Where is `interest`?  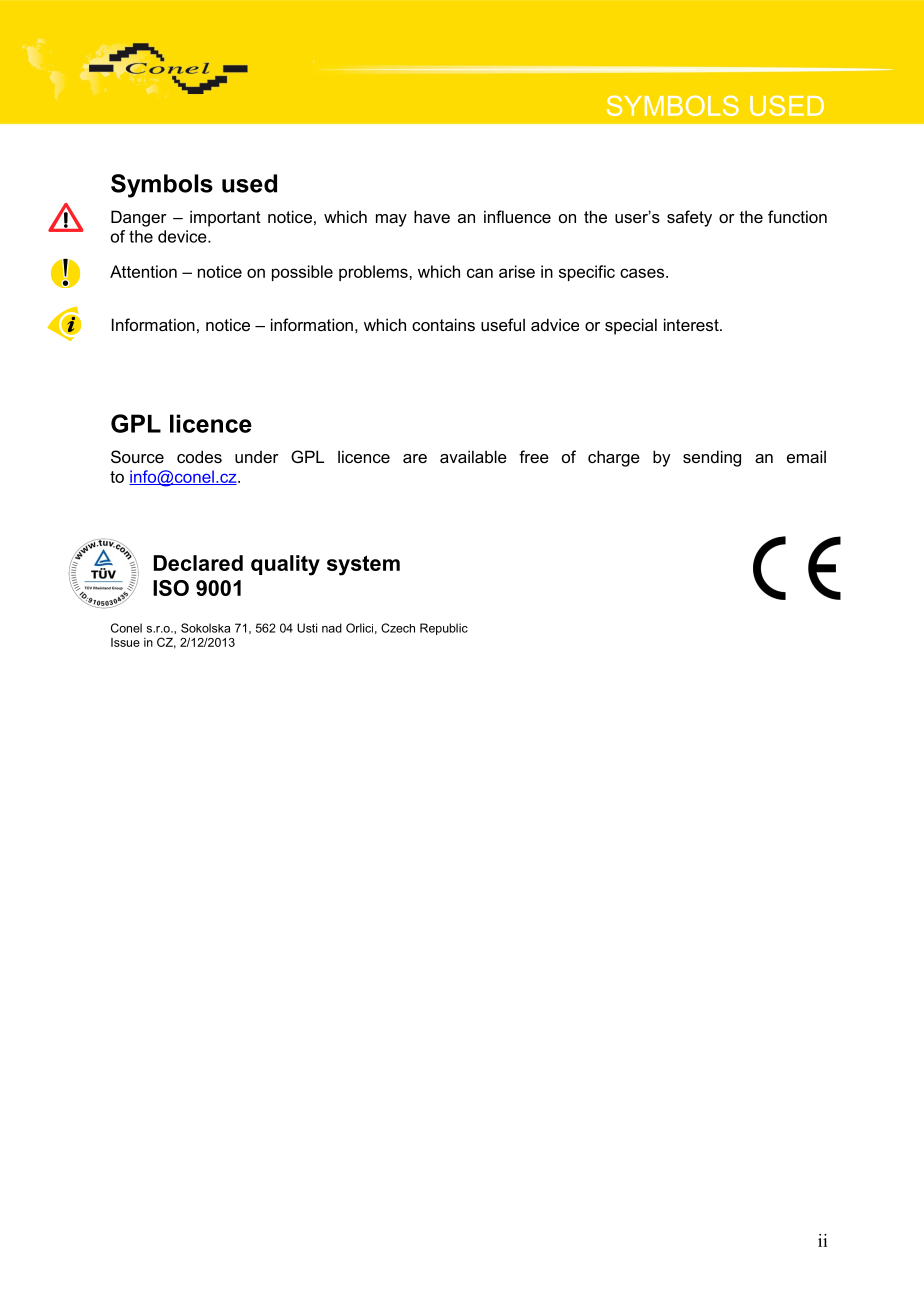 interest is located at coordinates (692, 324).
